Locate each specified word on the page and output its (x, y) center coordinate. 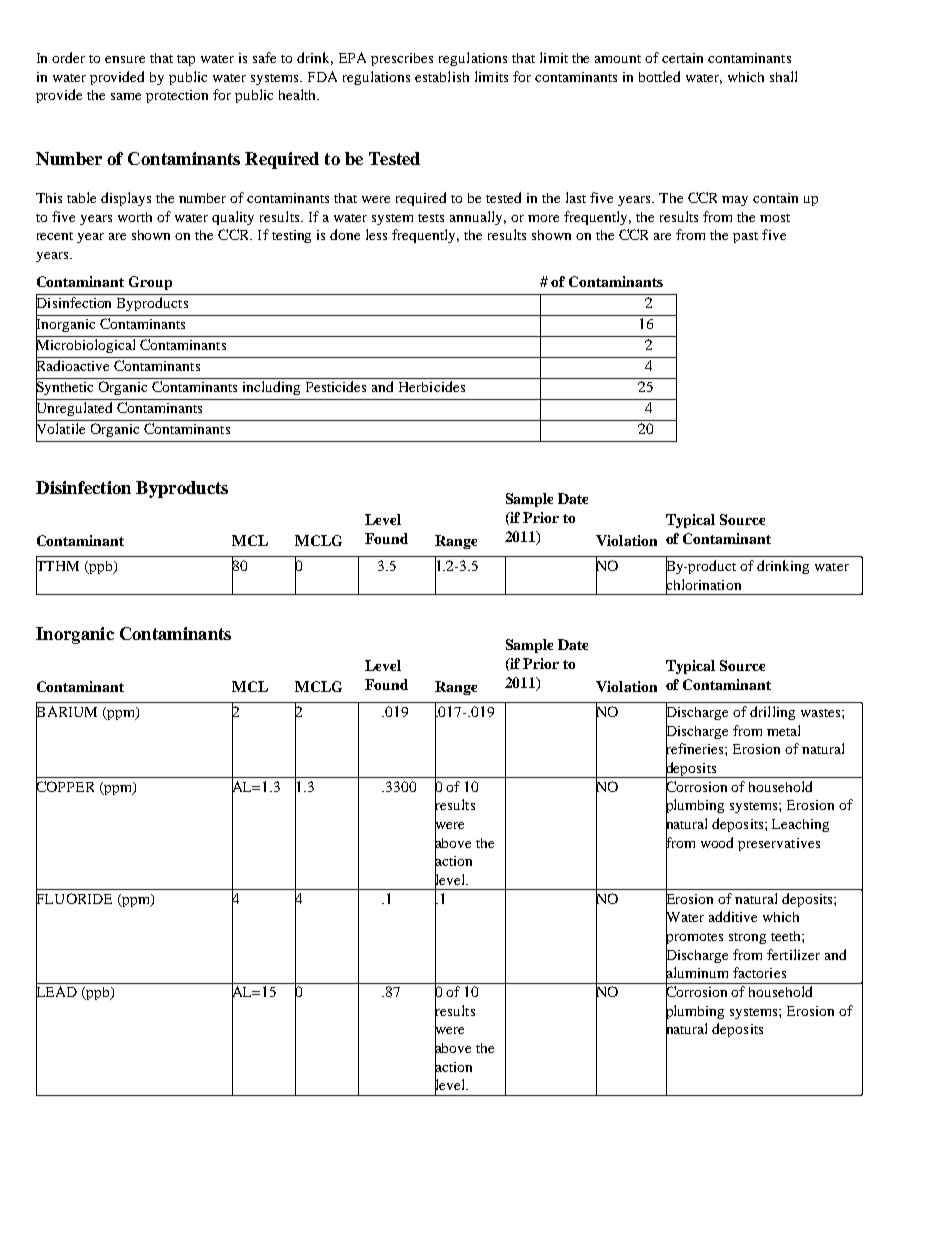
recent (55, 236)
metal (783, 730)
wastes (822, 713)
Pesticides (336, 386)
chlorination (703, 584)
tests (431, 218)
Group (150, 283)
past (745, 237)
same (126, 96)
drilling (772, 713)
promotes (694, 938)
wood (717, 842)
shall (783, 76)
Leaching (800, 825)
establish (442, 76)
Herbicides (432, 386)
